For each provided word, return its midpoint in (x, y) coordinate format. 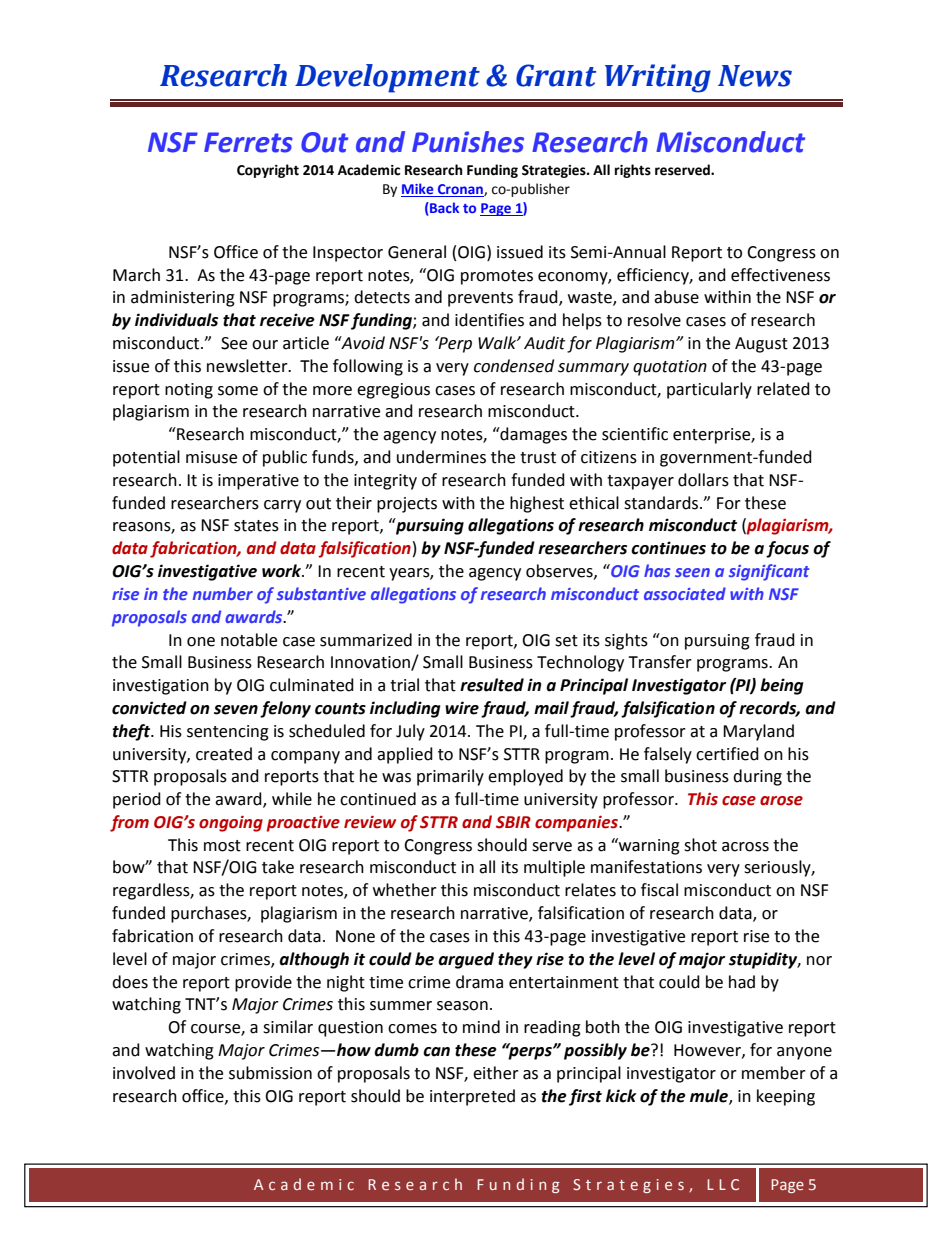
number (223, 593)
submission (270, 1073)
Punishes (468, 142)
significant (769, 572)
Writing (658, 78)
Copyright (268, 171)
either (496, 1073)
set (566, 641)
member (774, 1073)
